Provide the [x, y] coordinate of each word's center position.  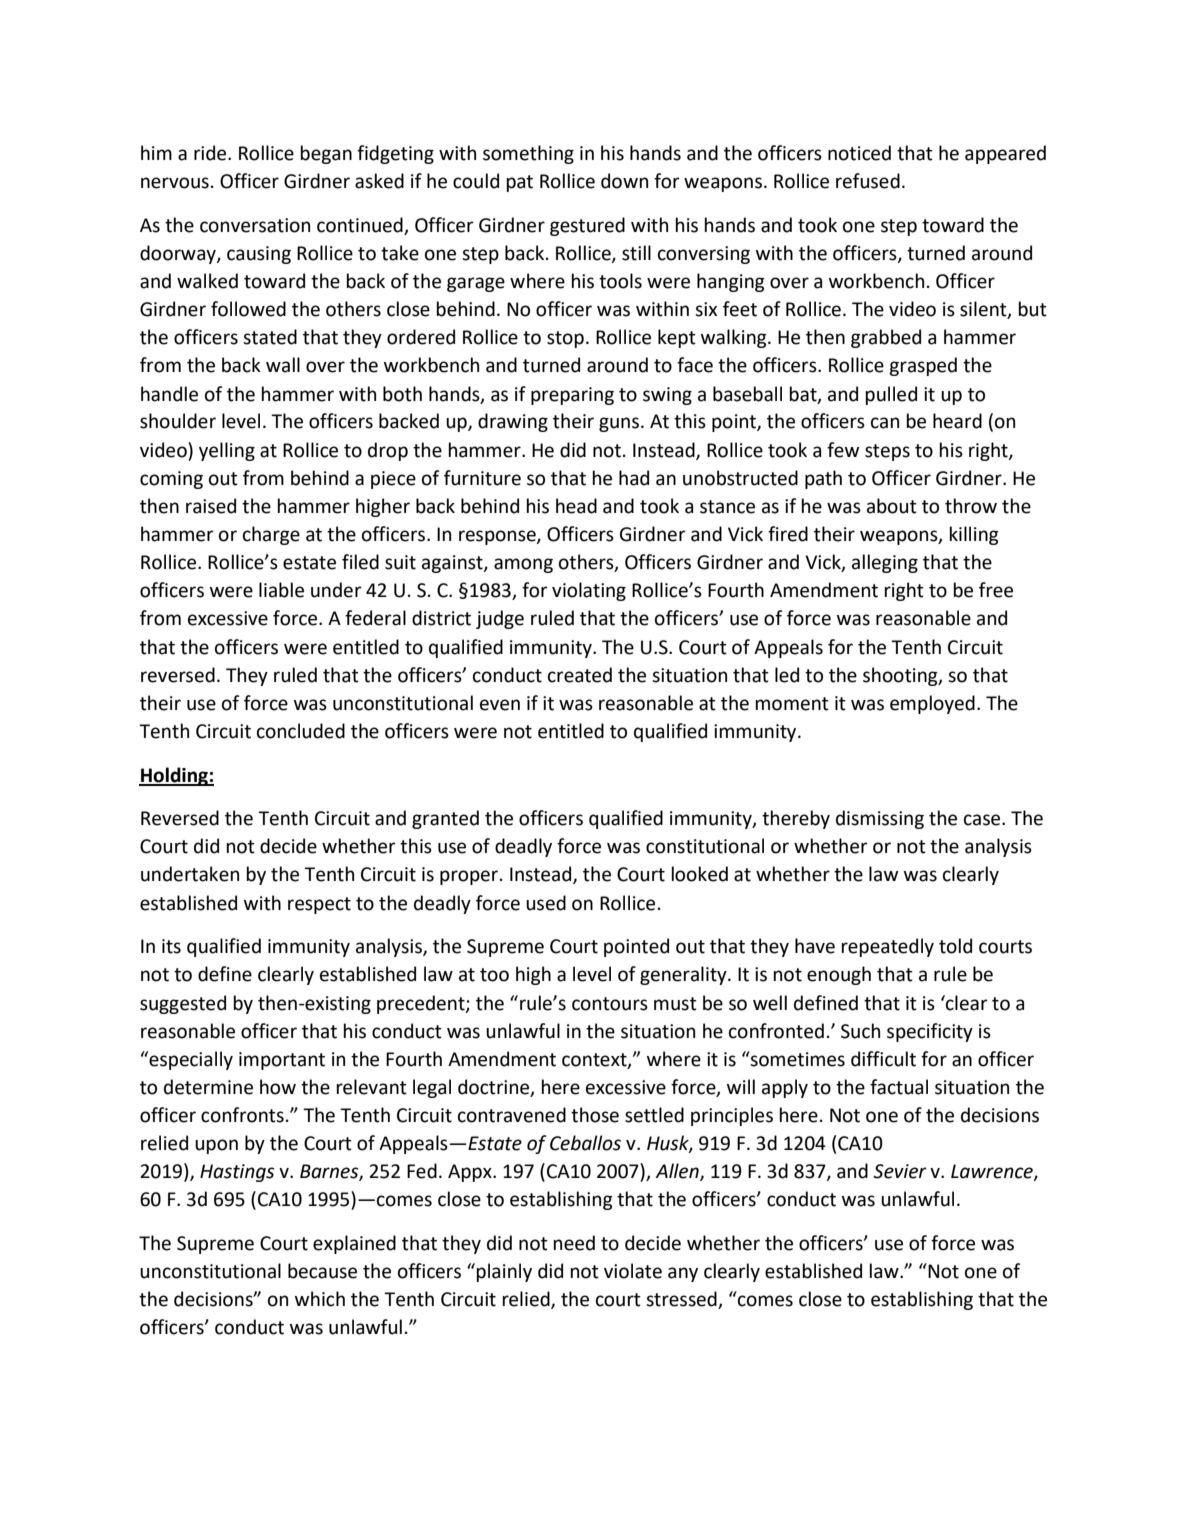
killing [974, 535]
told [955, 946]
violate [633, 1271]
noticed [859, 153]
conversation [255, 225]
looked [699, 874]
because [322, 1271]
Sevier [900, 1171]
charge [271, 535]
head [576, 506]
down [624, 181]
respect [319, 905]
